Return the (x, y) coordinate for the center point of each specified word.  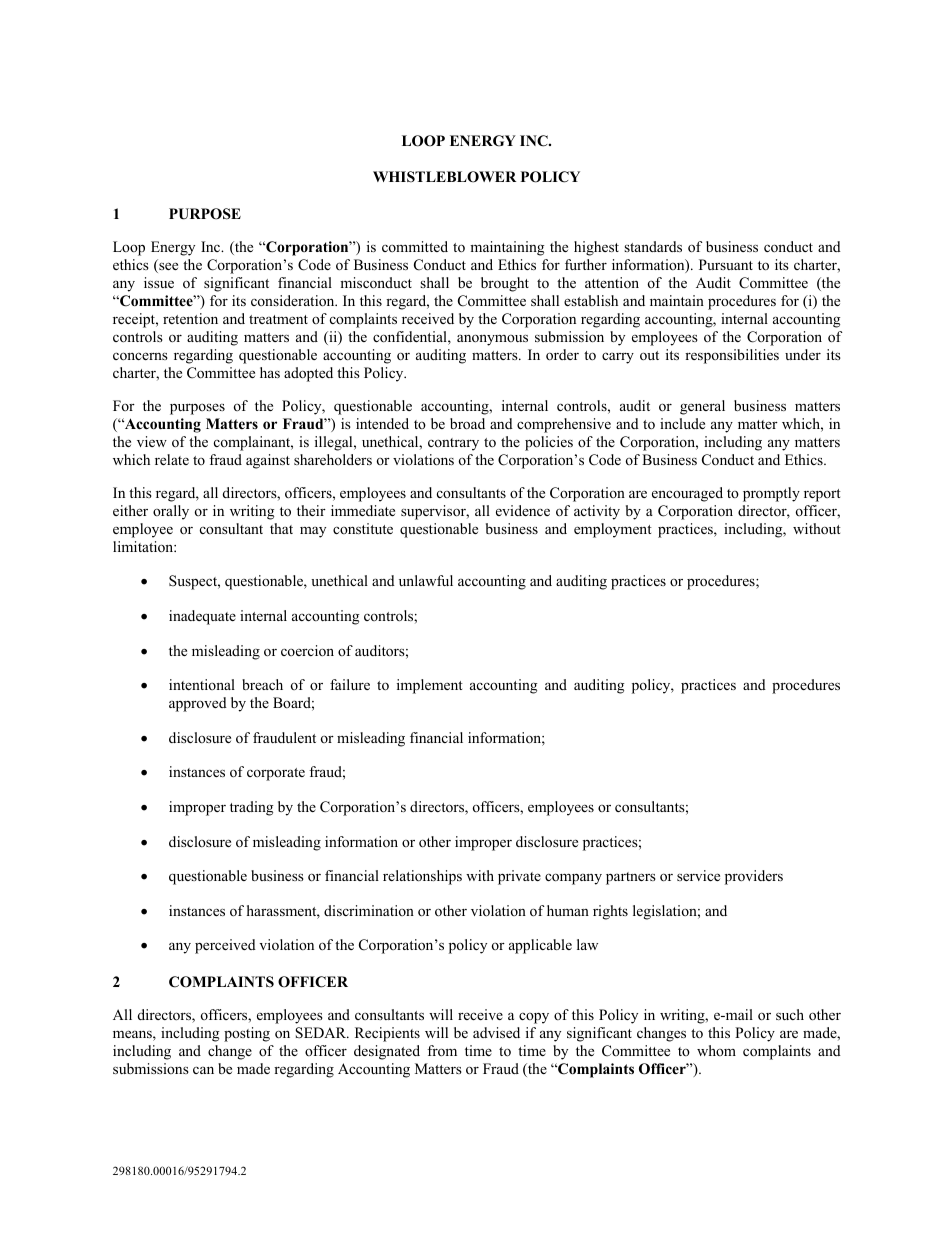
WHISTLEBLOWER (444, 177)
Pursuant (726, 264)
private (519, 877)
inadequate (202, 617)
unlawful (426, 580)
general (702, 407)
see (167, 267)
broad (467, 423)
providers (754, 877)
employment (613, 530)
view (152, 441)
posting (247, 1034)
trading (251, 808)
